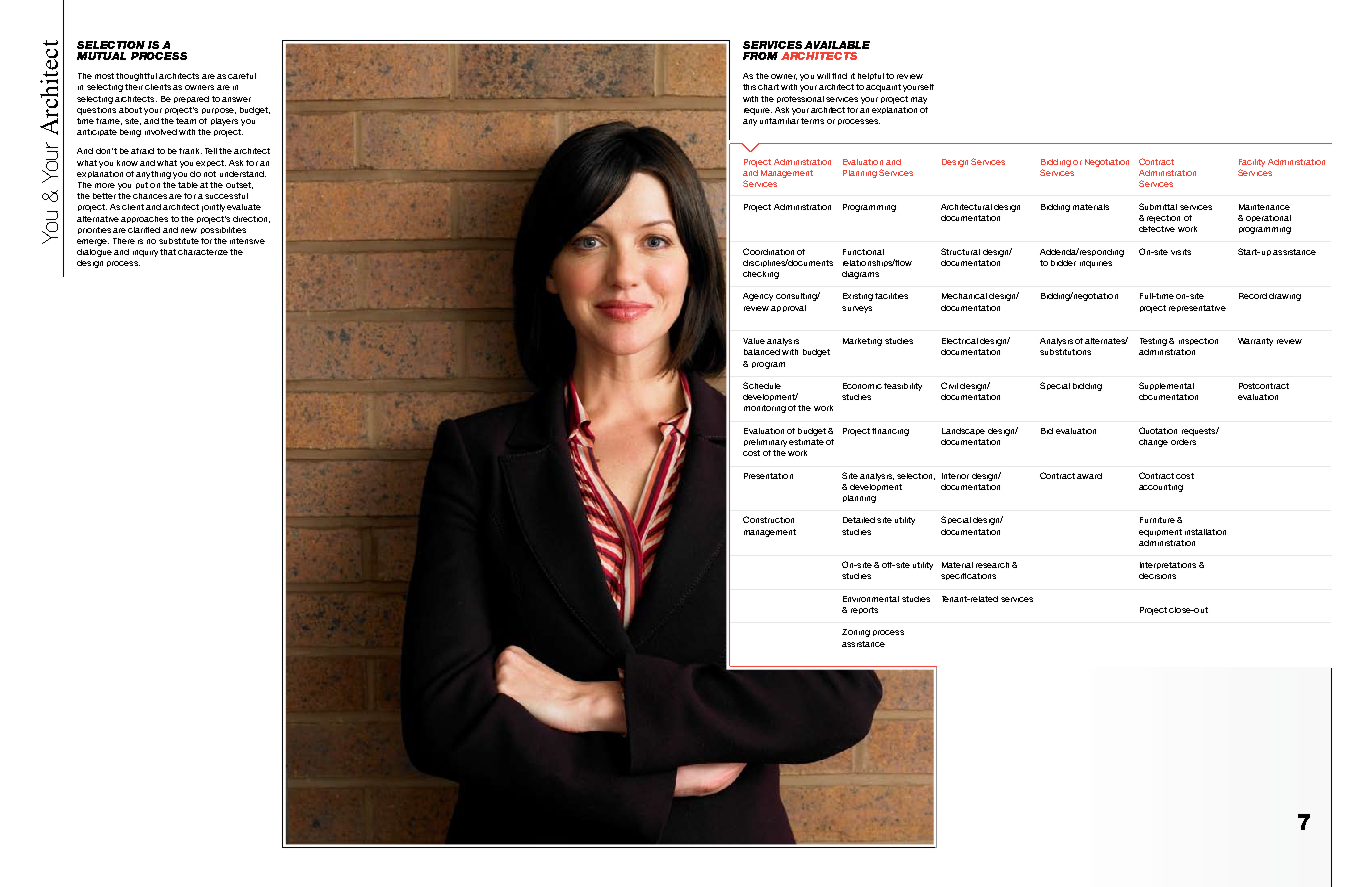  What do you see at coordinates (1153, 342) in the screenshot?
I see `Testing` at bounding box center [1153, 342].
